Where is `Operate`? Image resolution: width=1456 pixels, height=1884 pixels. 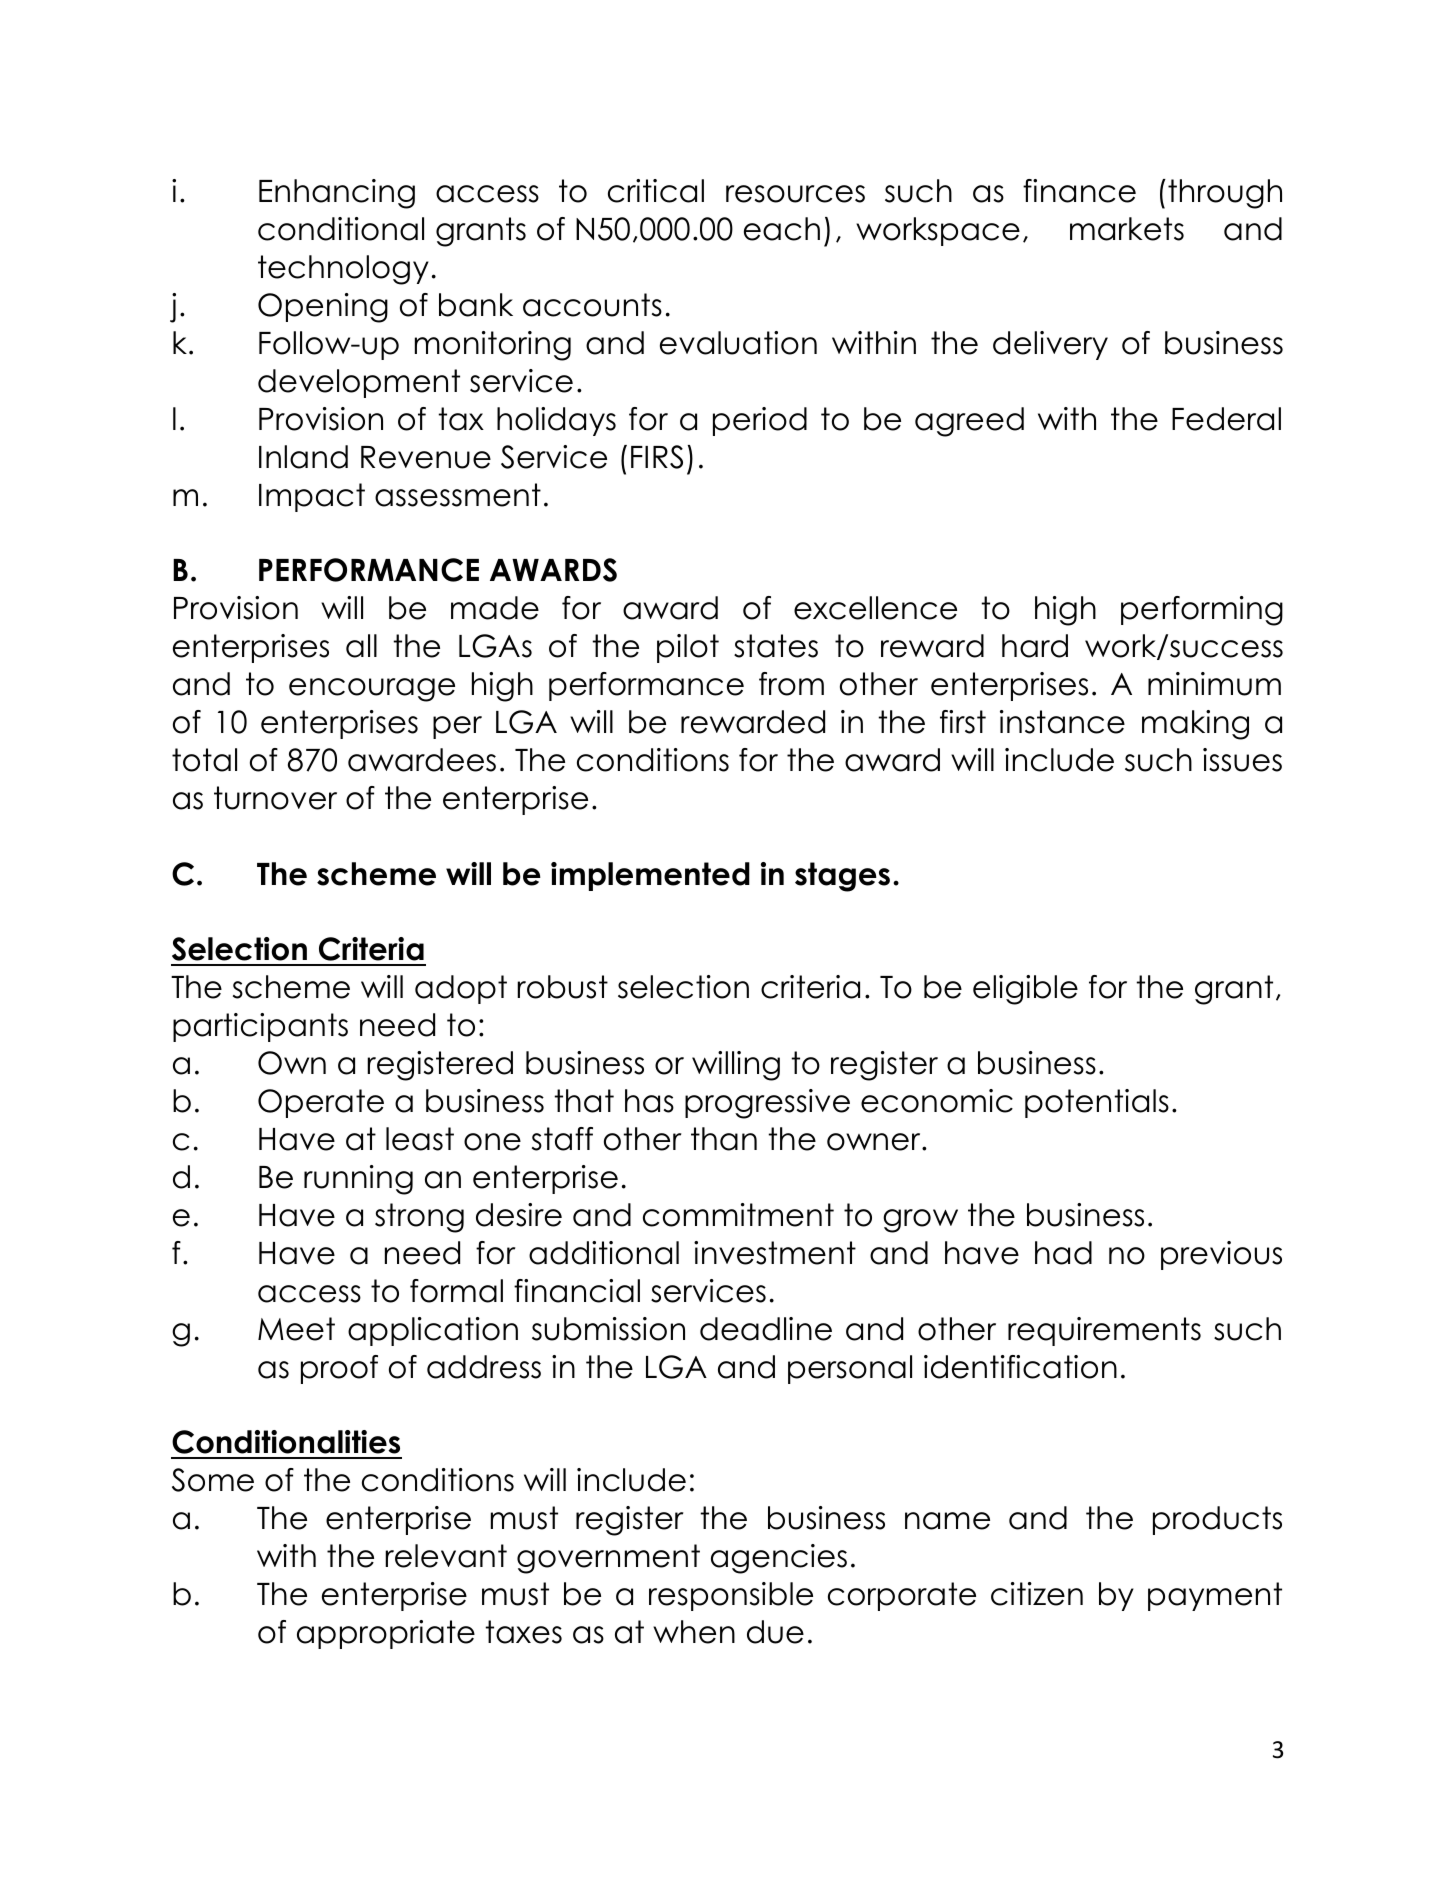
Operate is located at coordinates (321, 1103).
